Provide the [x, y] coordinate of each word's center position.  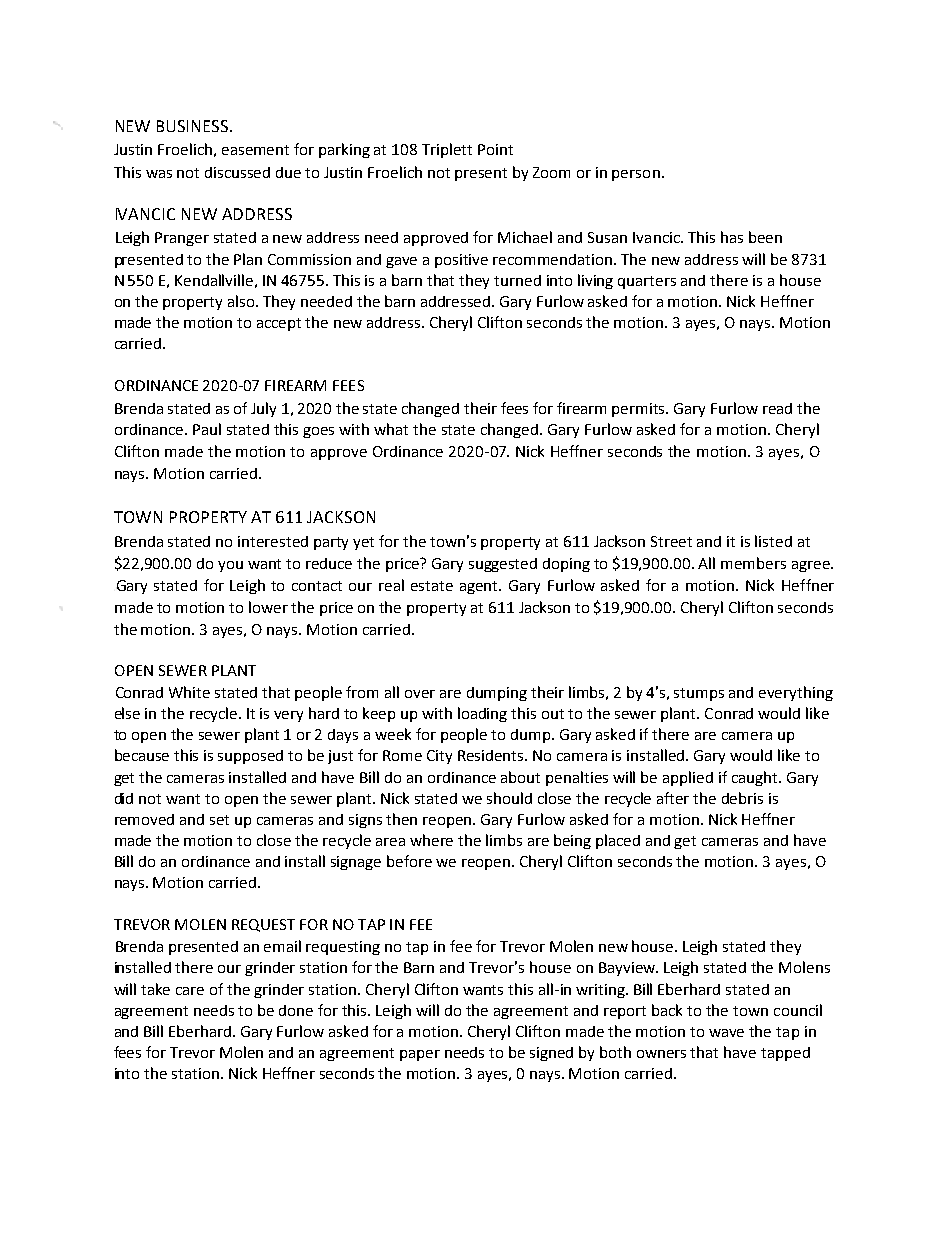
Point [495, 149]
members [753, 563]
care [190, 991]
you [230, 566]
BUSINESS [194, 126]
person [636, 175]
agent [480, 587]
